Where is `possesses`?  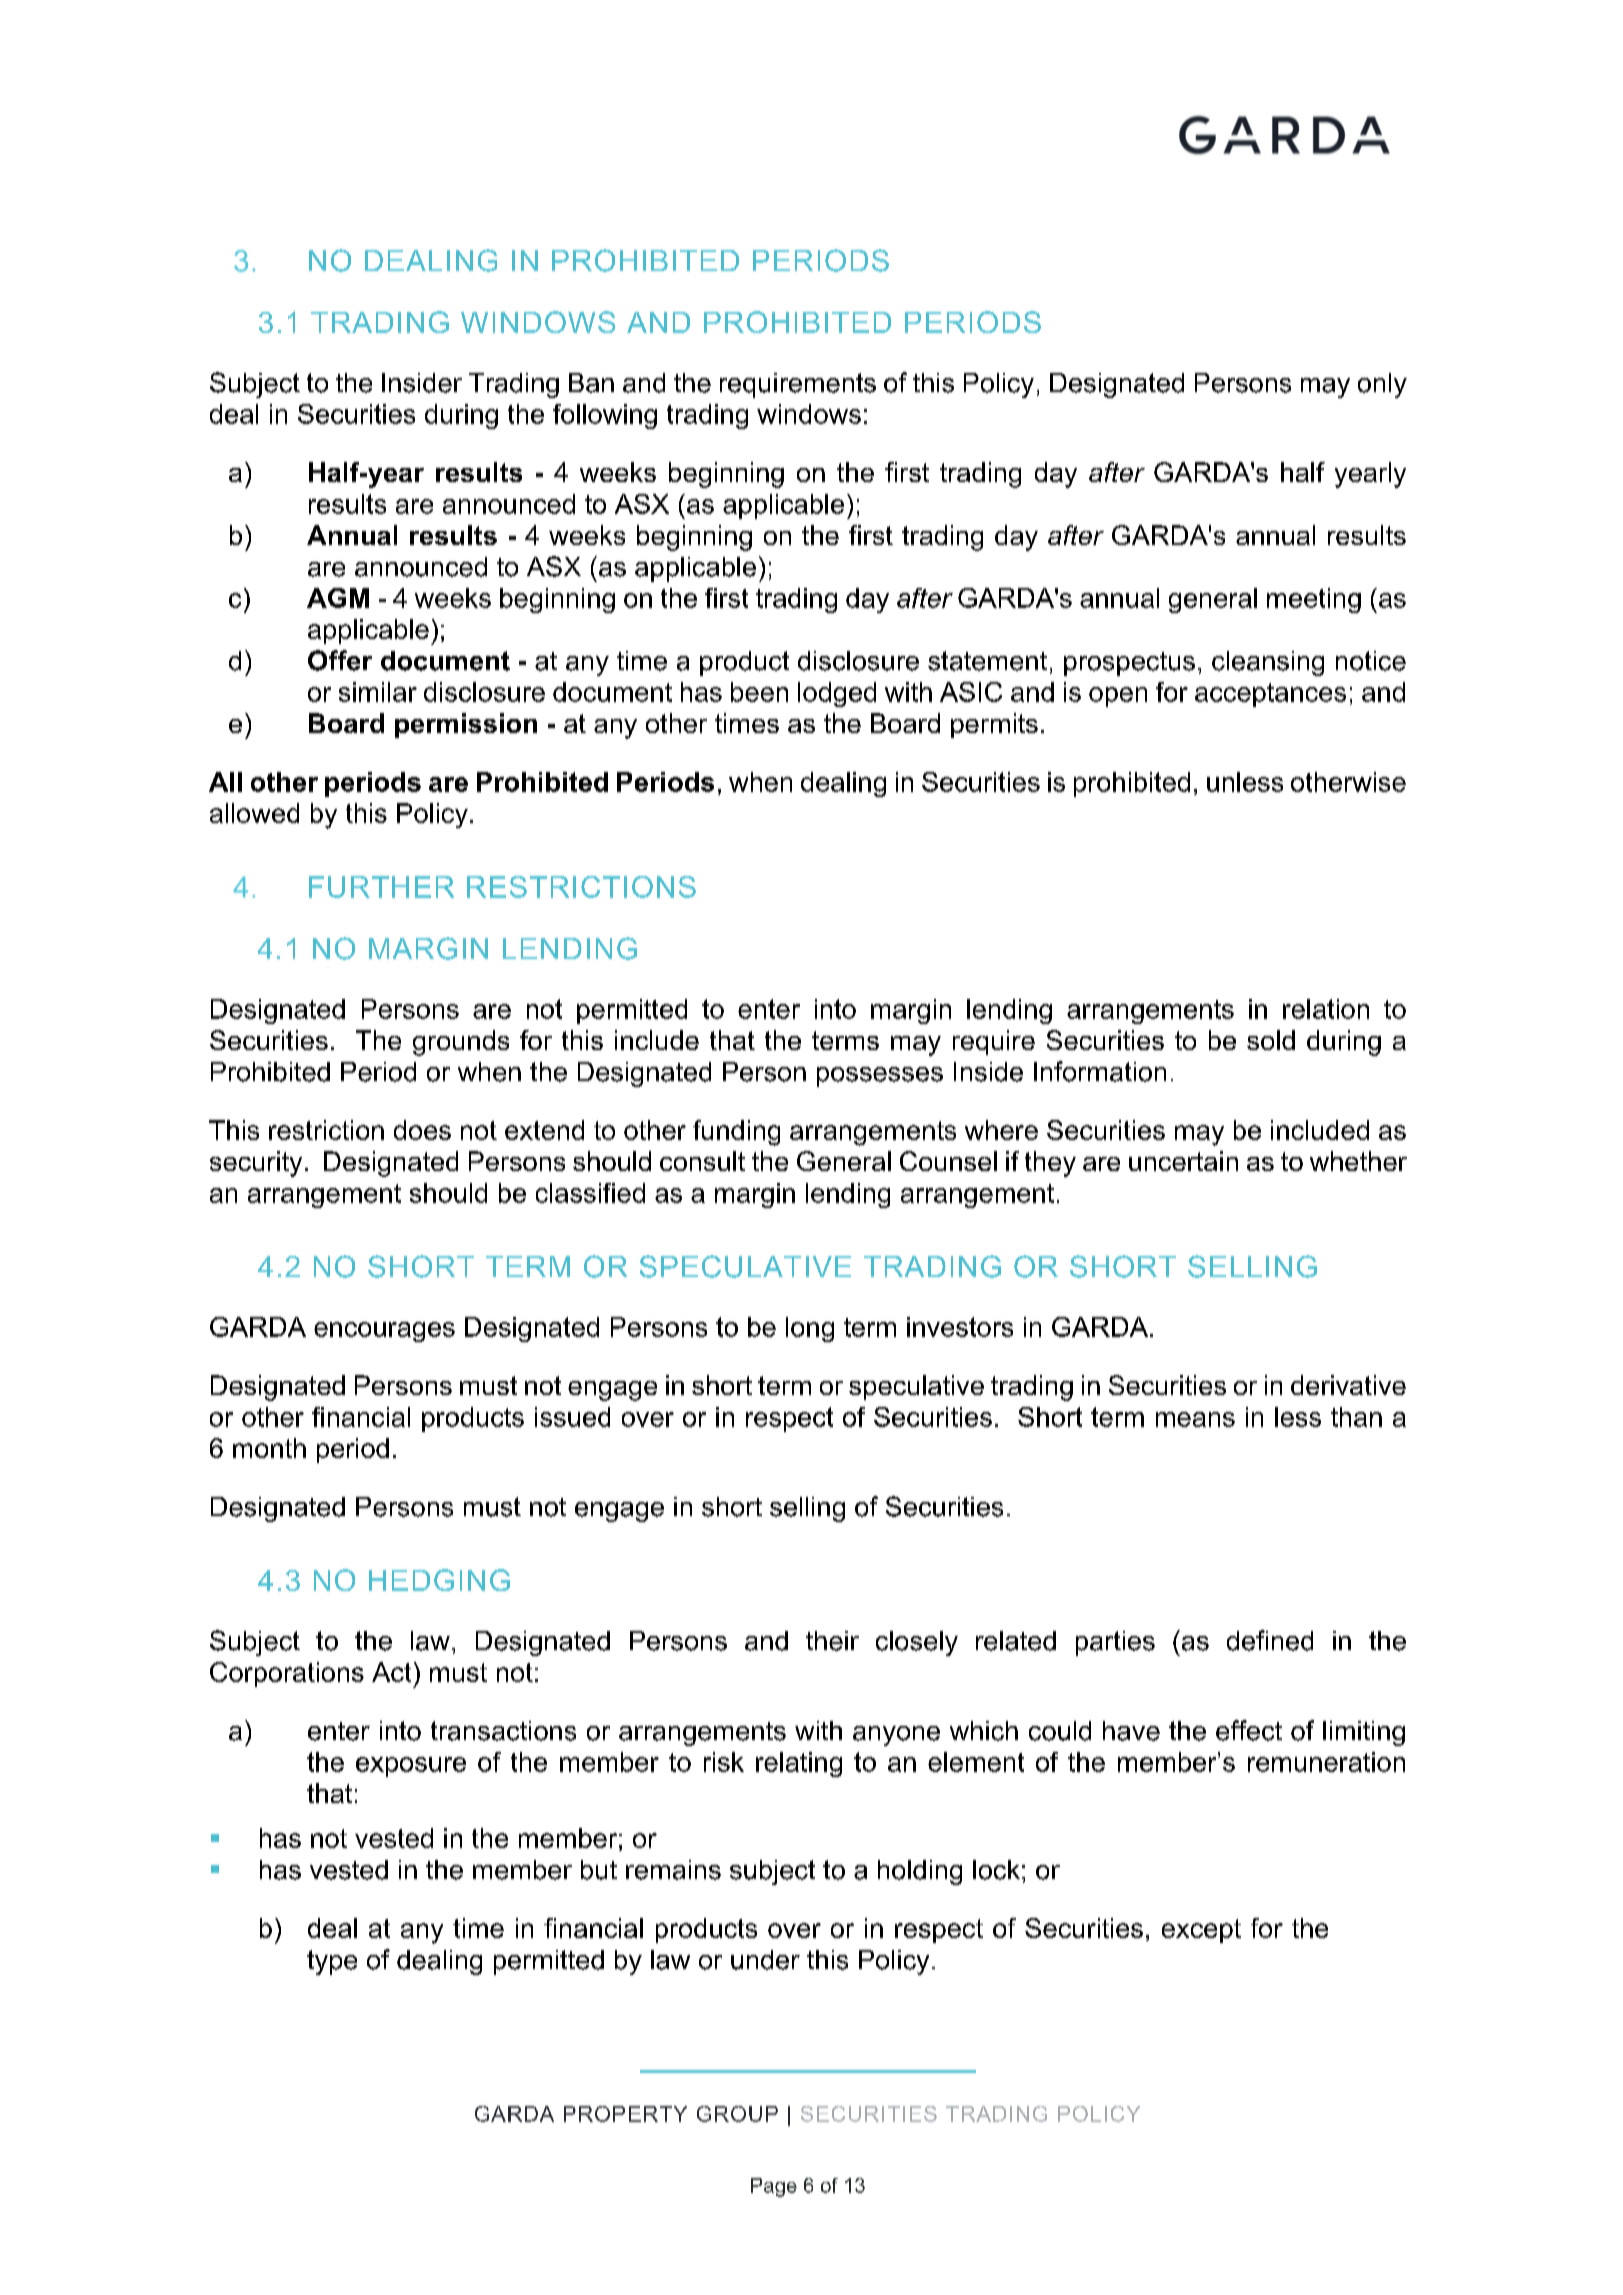
possesses is located at coordinates (880, 1077).
